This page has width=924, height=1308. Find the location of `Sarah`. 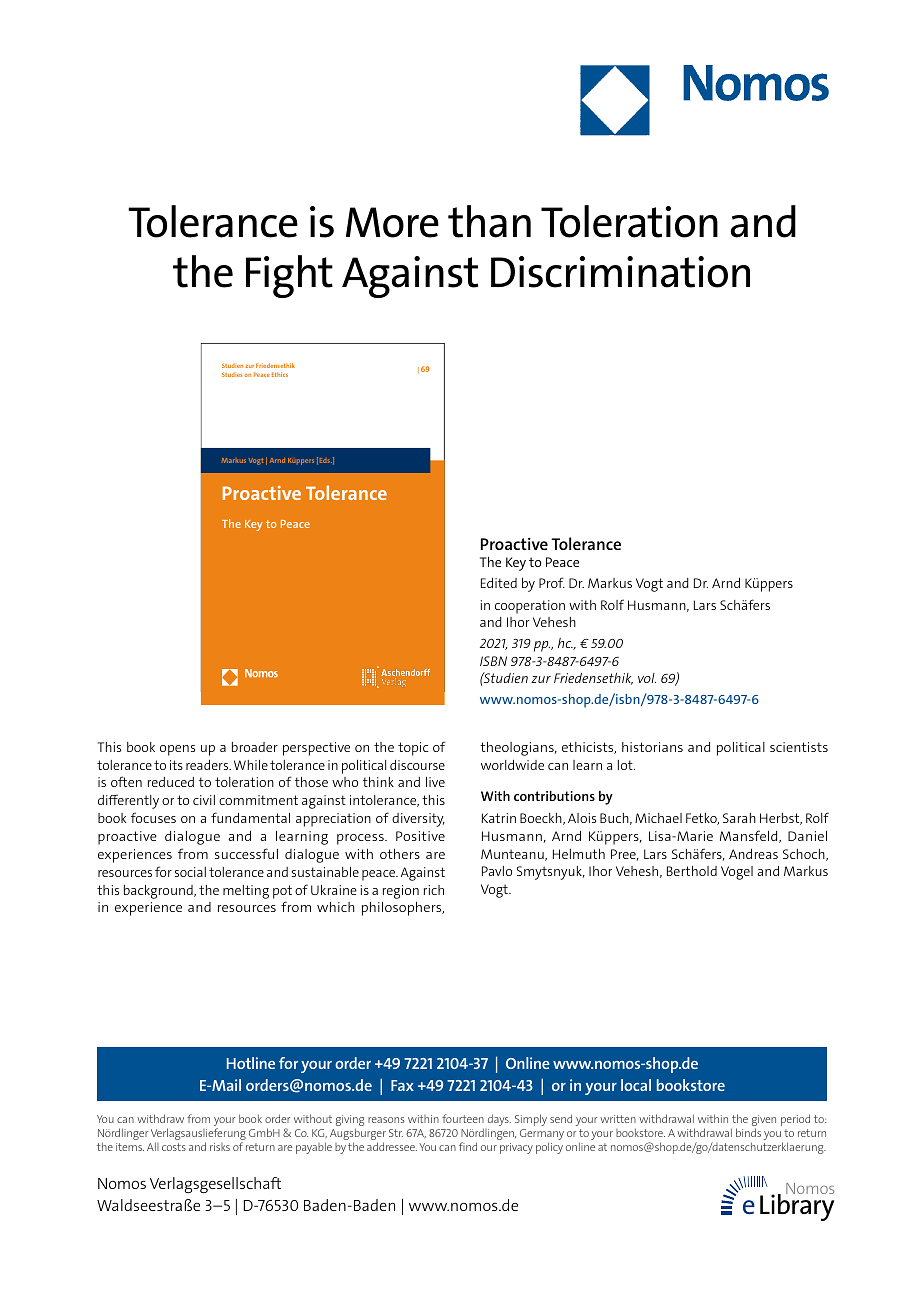

Sarah is located at coordinates (739, 818).
